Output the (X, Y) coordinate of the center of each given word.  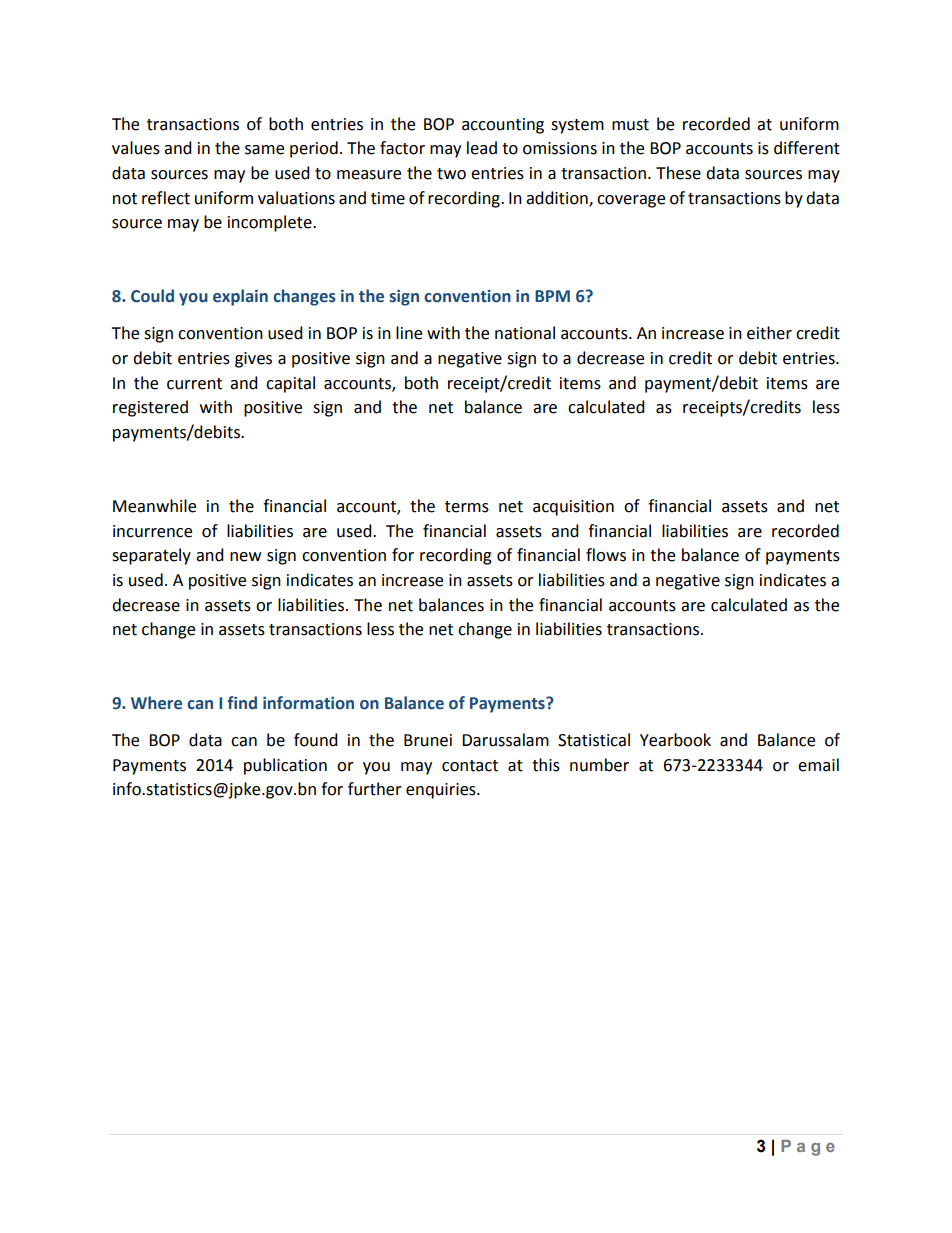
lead (482, 148)
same (264, 150)
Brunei (428, 740)
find (242, 702)
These (678, 173)
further (375, 789)
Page (808, 1148)
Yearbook (675, 740)
